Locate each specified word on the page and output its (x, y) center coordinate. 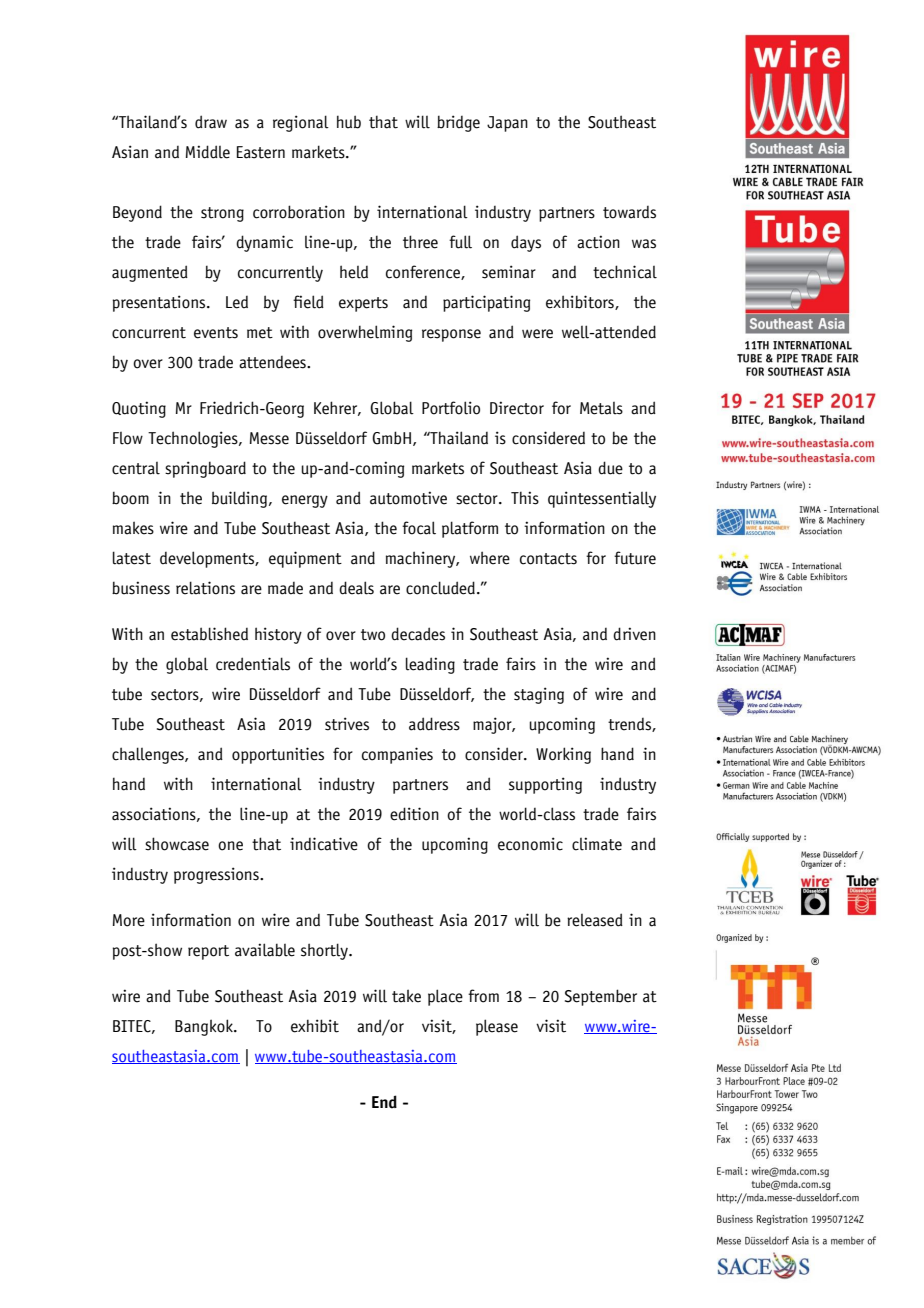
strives (347, 724)
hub (349, 122)
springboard (205, 469)
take (406, 996)
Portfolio (451, 408)
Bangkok (205, 1027)
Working (563, 755)
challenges (149, 755)
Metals (601, 408)
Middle (208, 152)
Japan (507, 124)
